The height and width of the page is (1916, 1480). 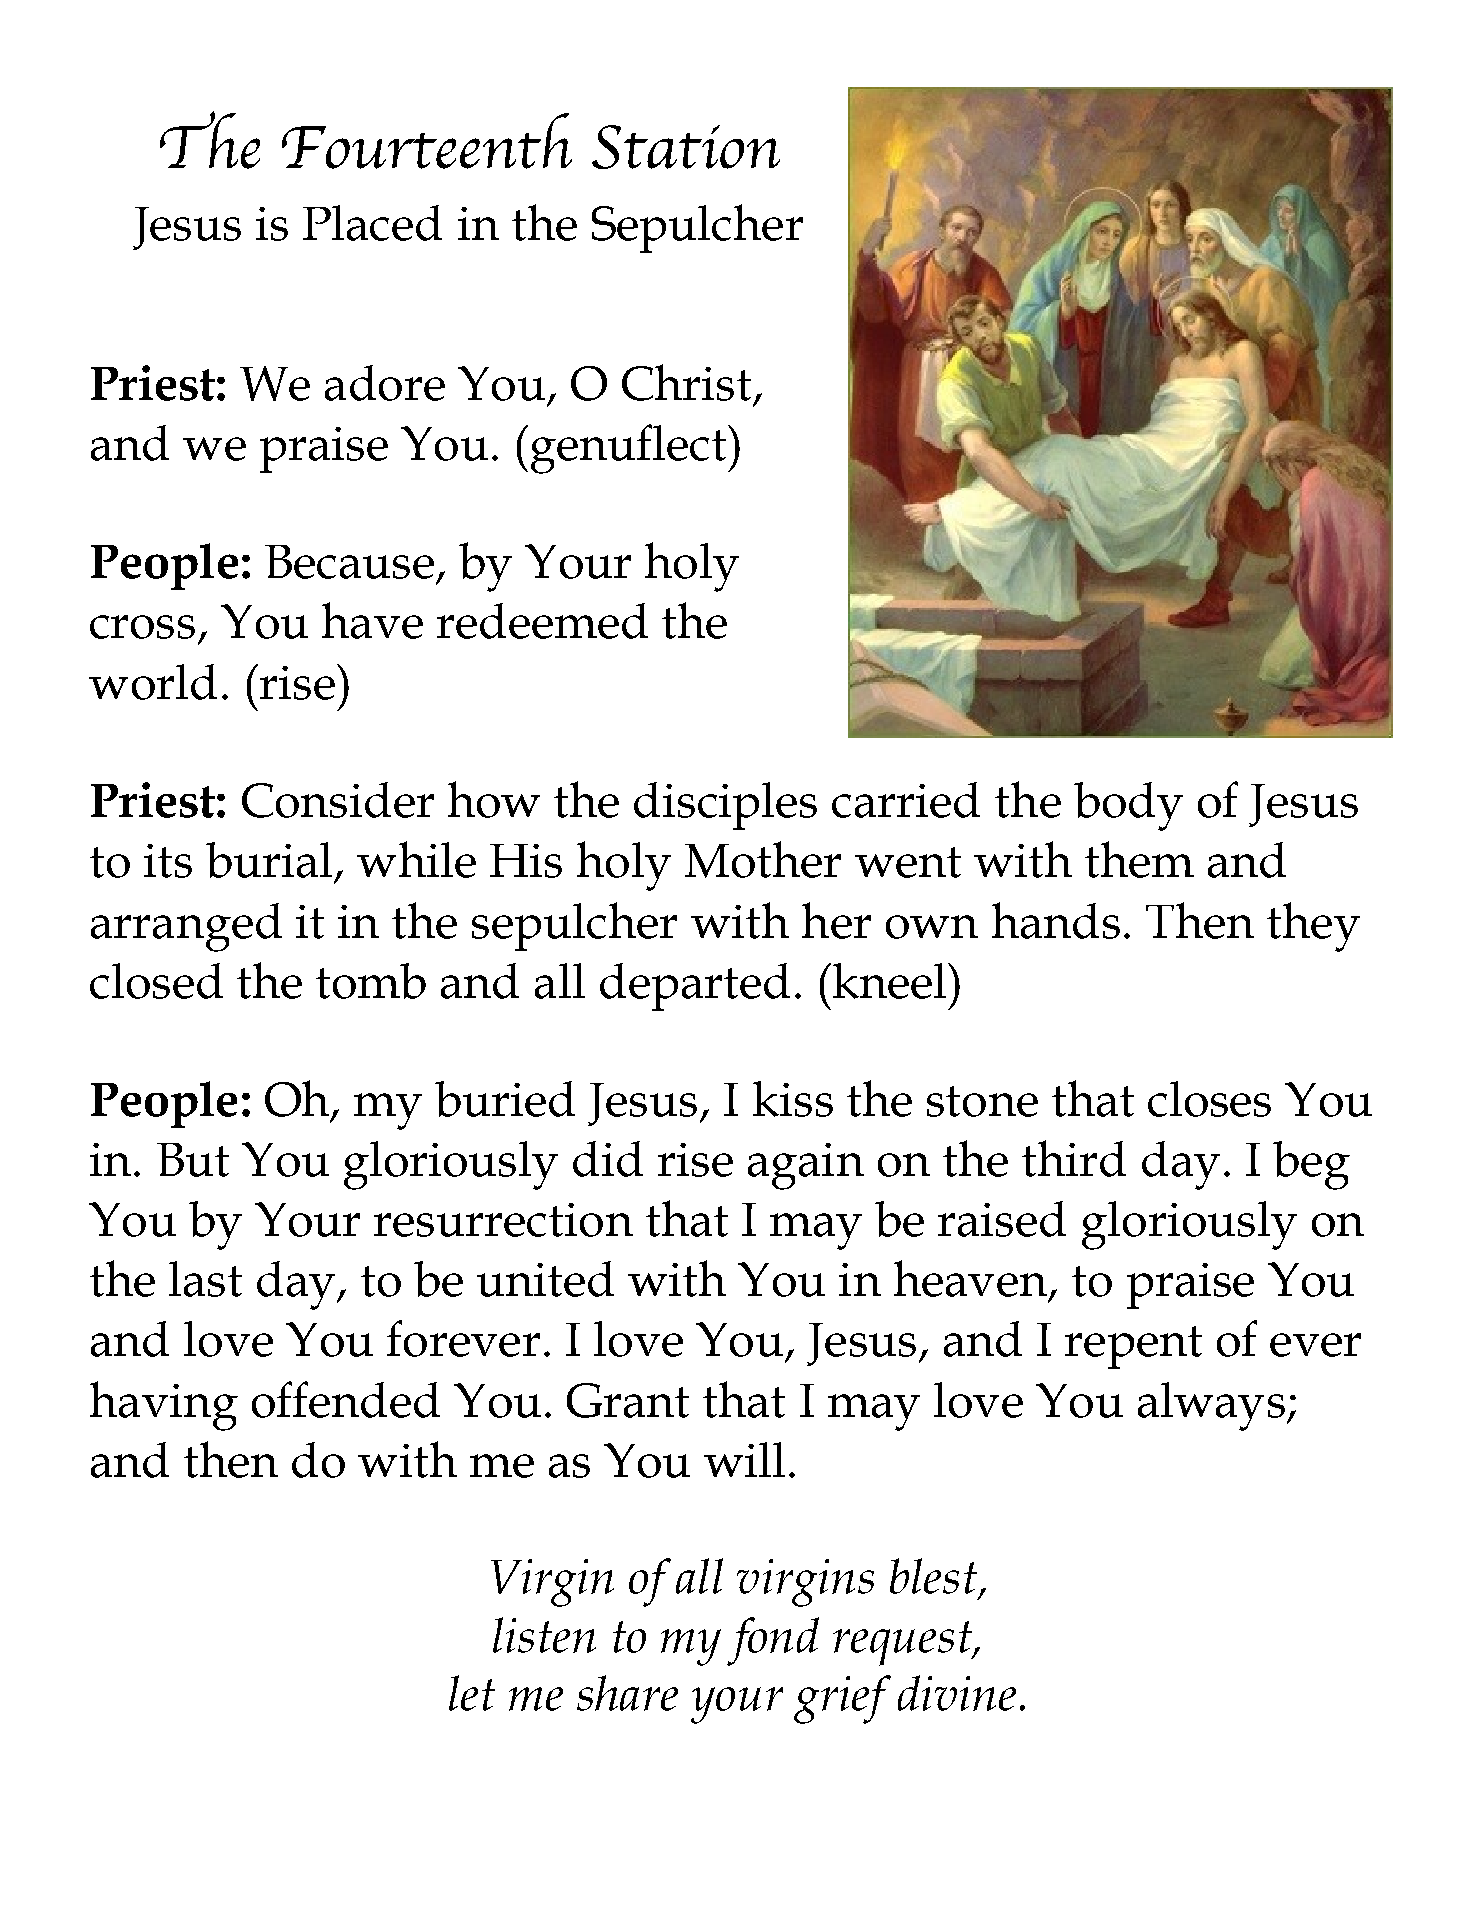 What do you see at coordinates (686, 382) in the page?
I see `Christ` at bounding box center [686, 382].
